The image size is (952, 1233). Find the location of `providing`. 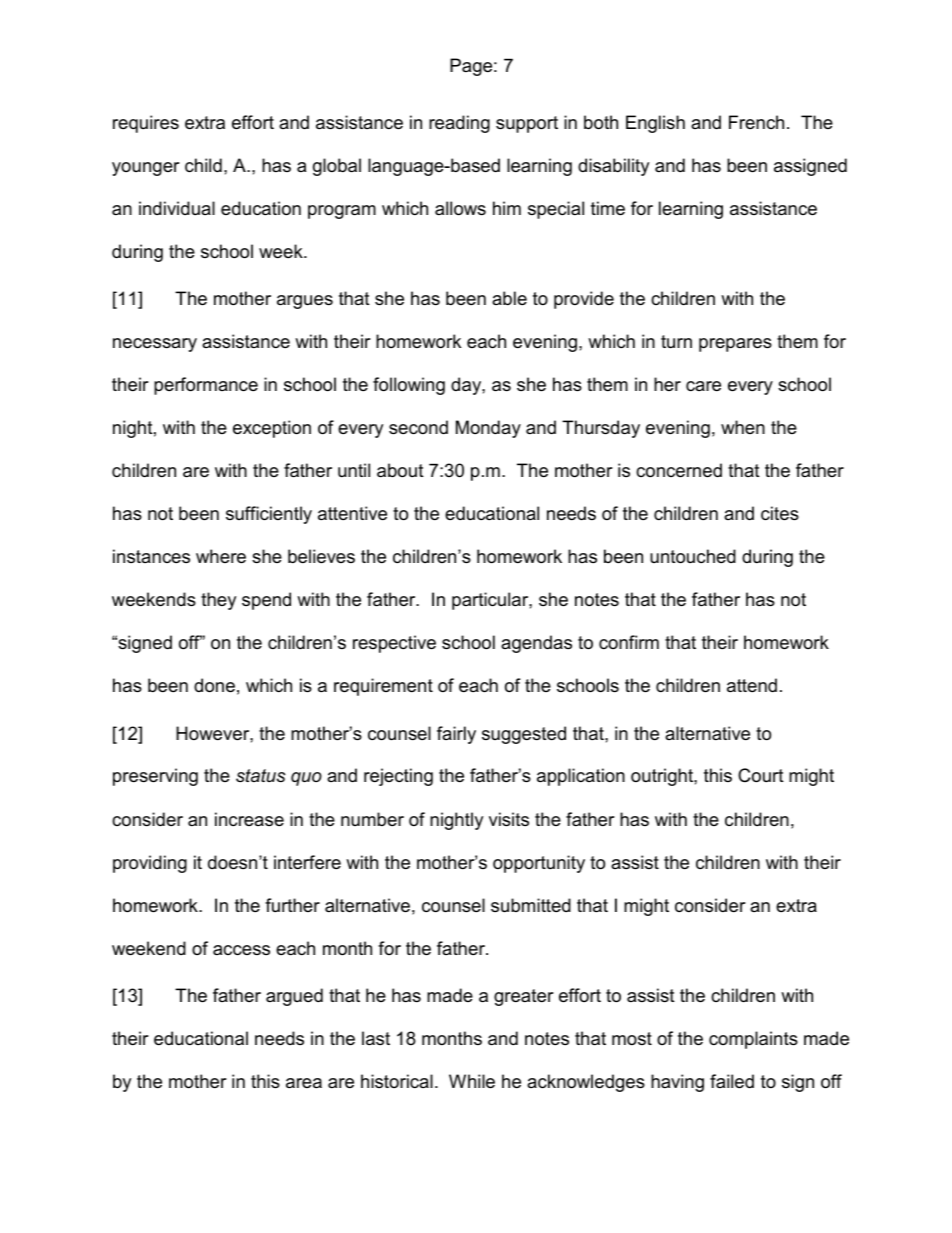

providing is located at coordinates (150, 864).
